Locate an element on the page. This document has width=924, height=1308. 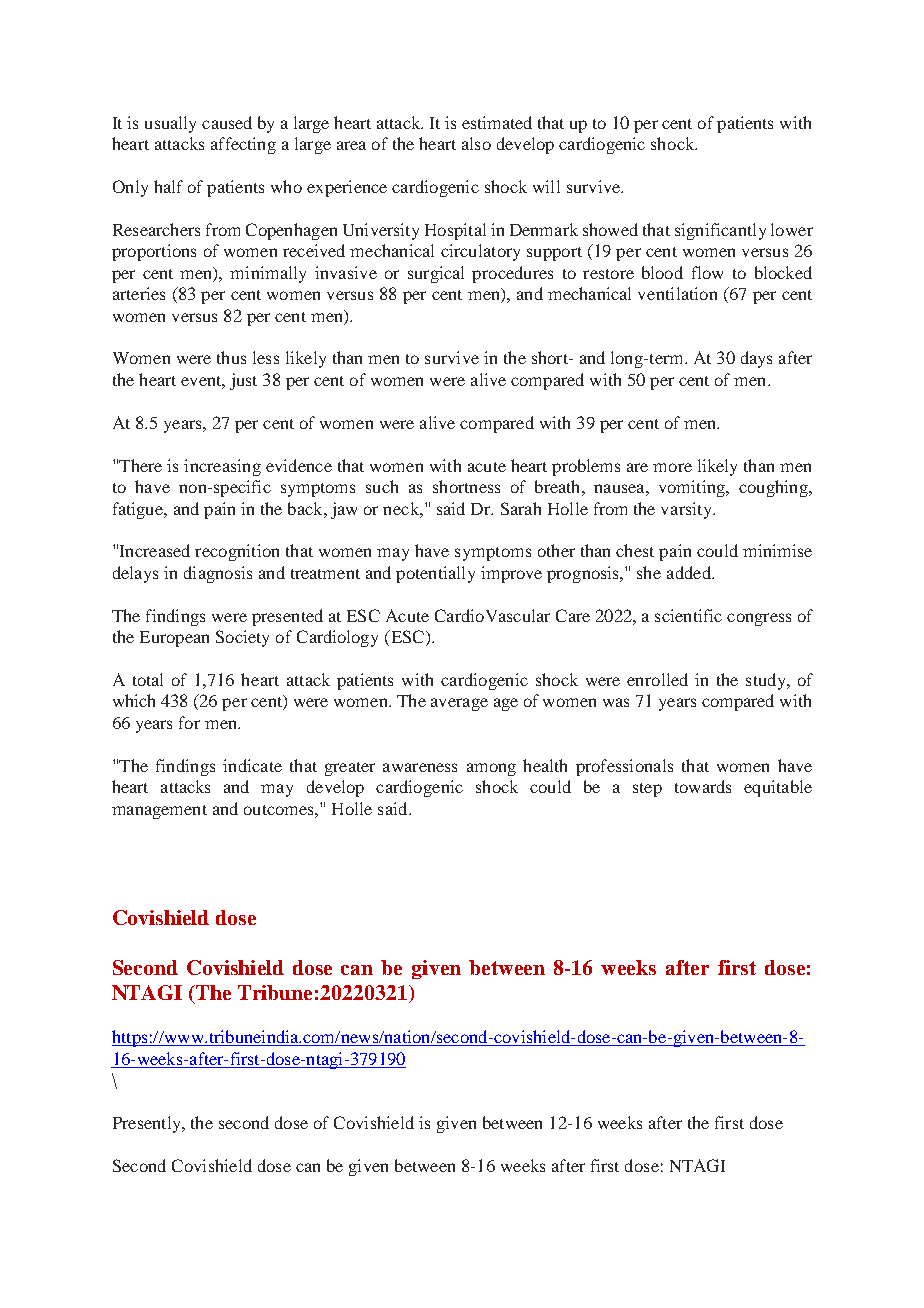
step is located at coordinates (647, 790).
